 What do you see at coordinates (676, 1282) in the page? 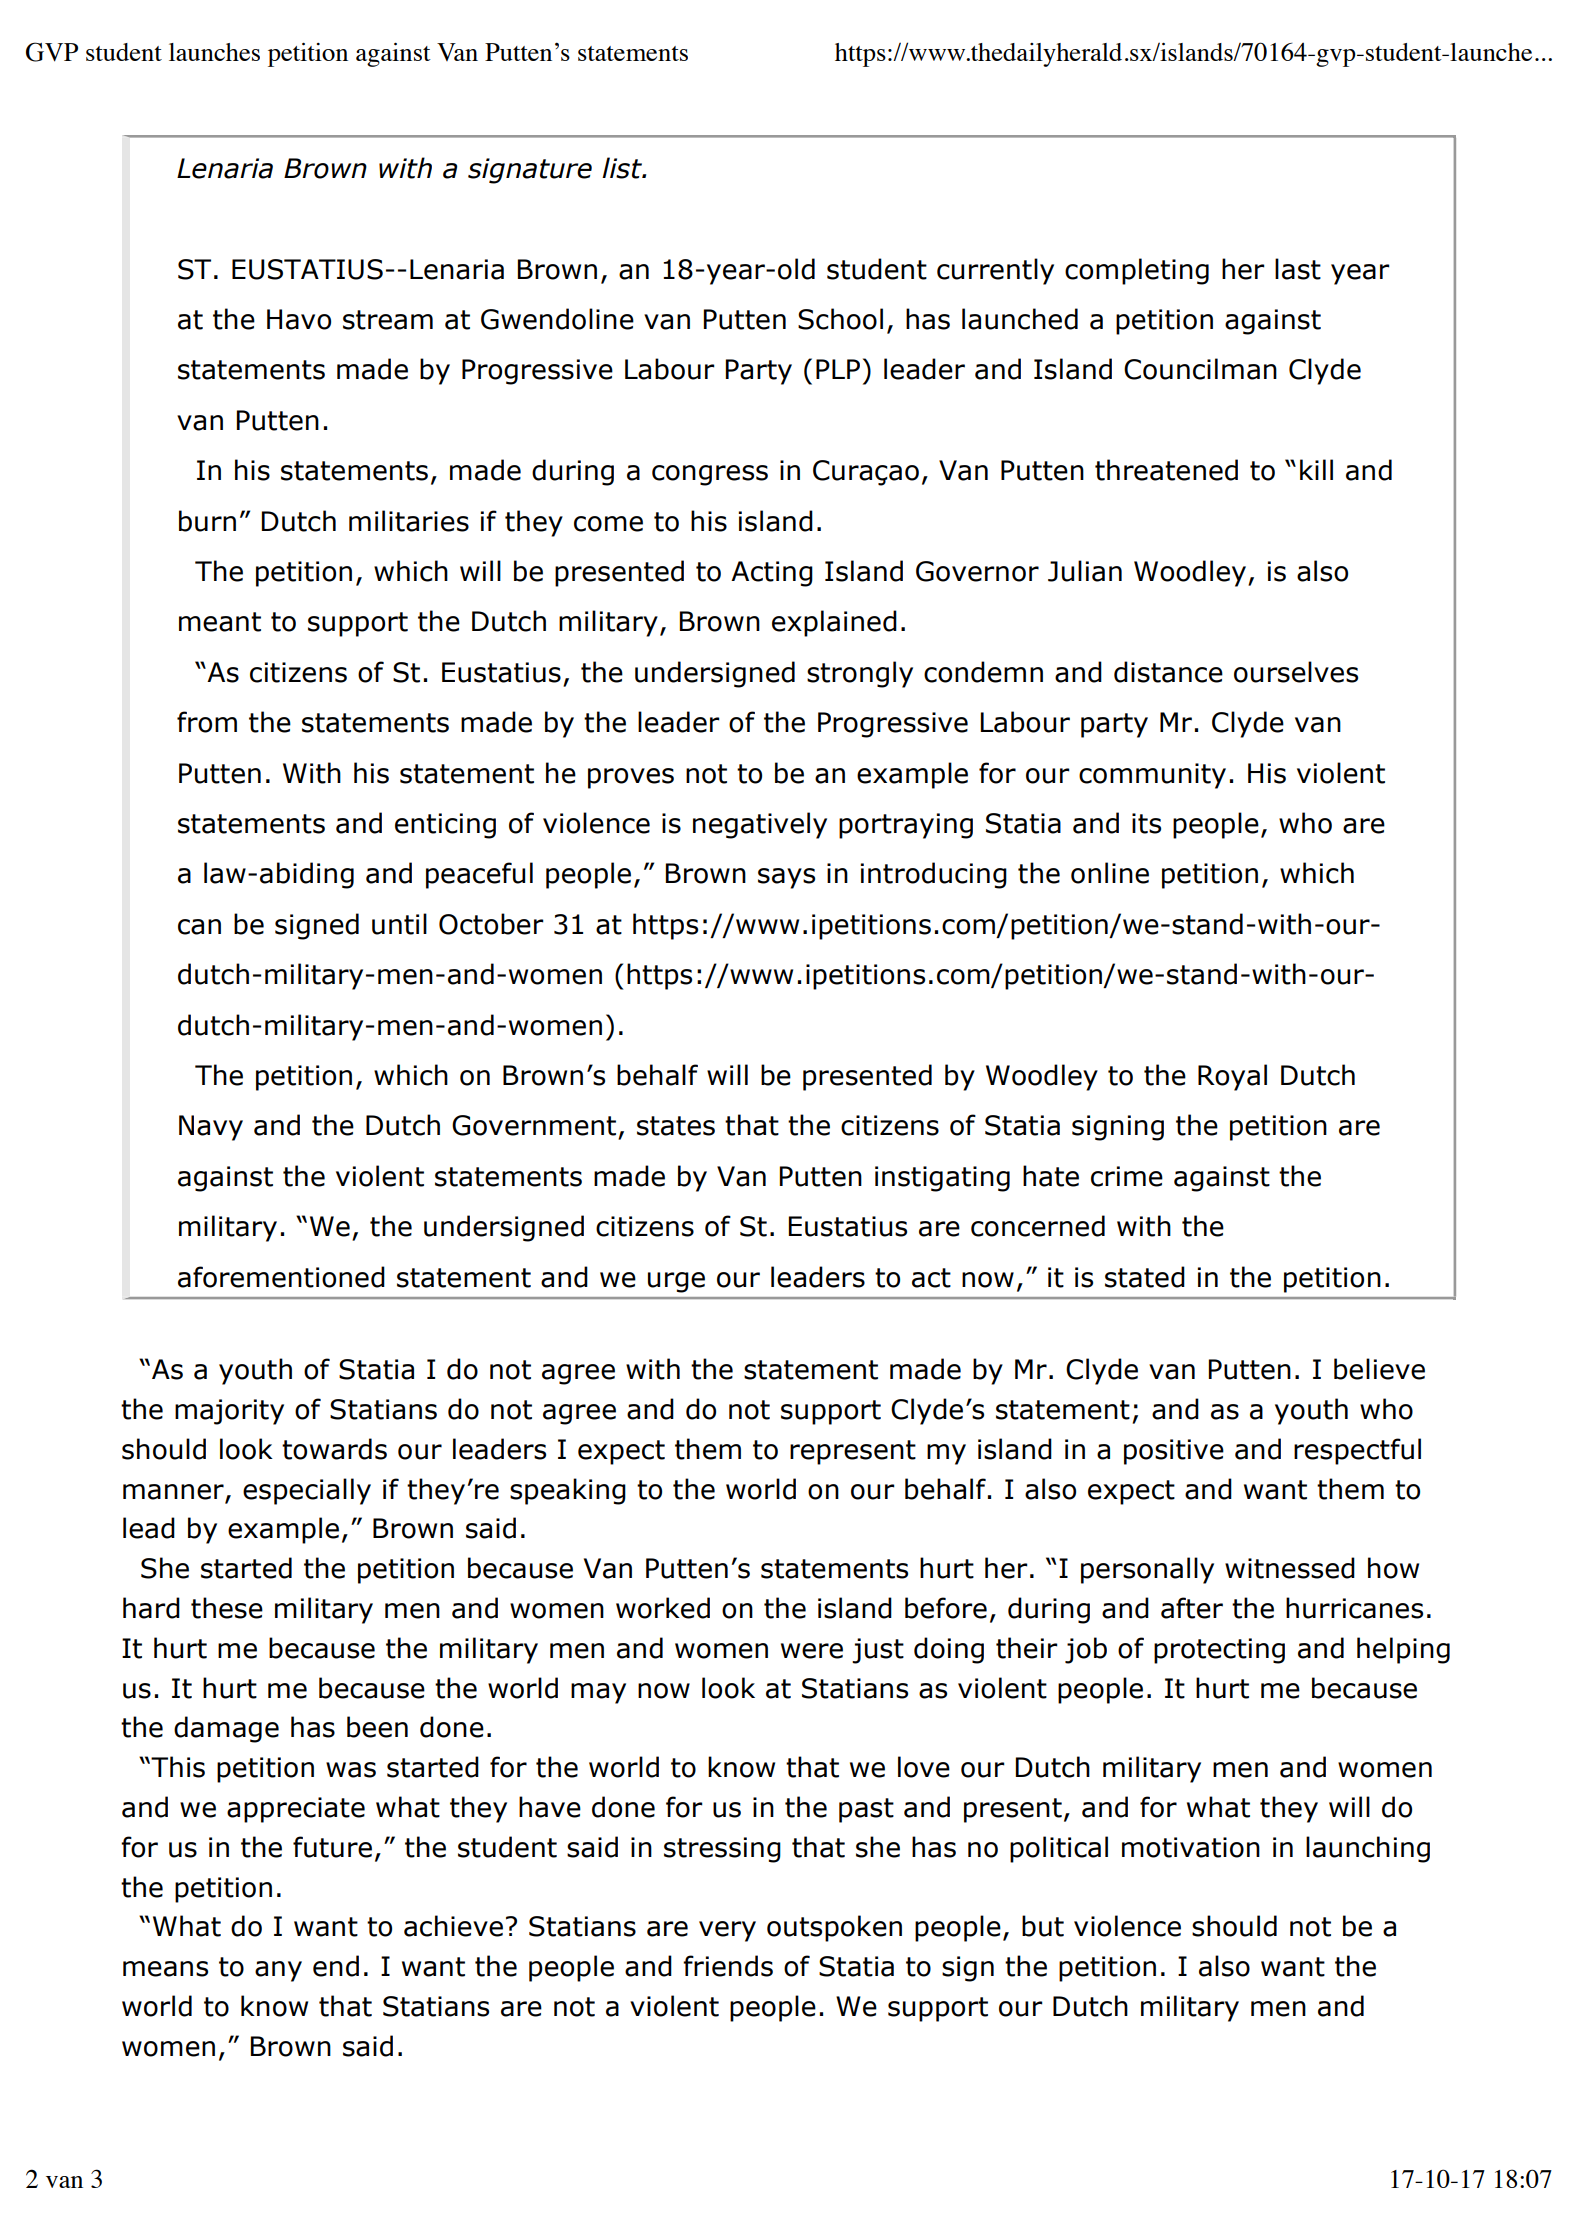
I see `urge` at bounding box center [676, 1282].
